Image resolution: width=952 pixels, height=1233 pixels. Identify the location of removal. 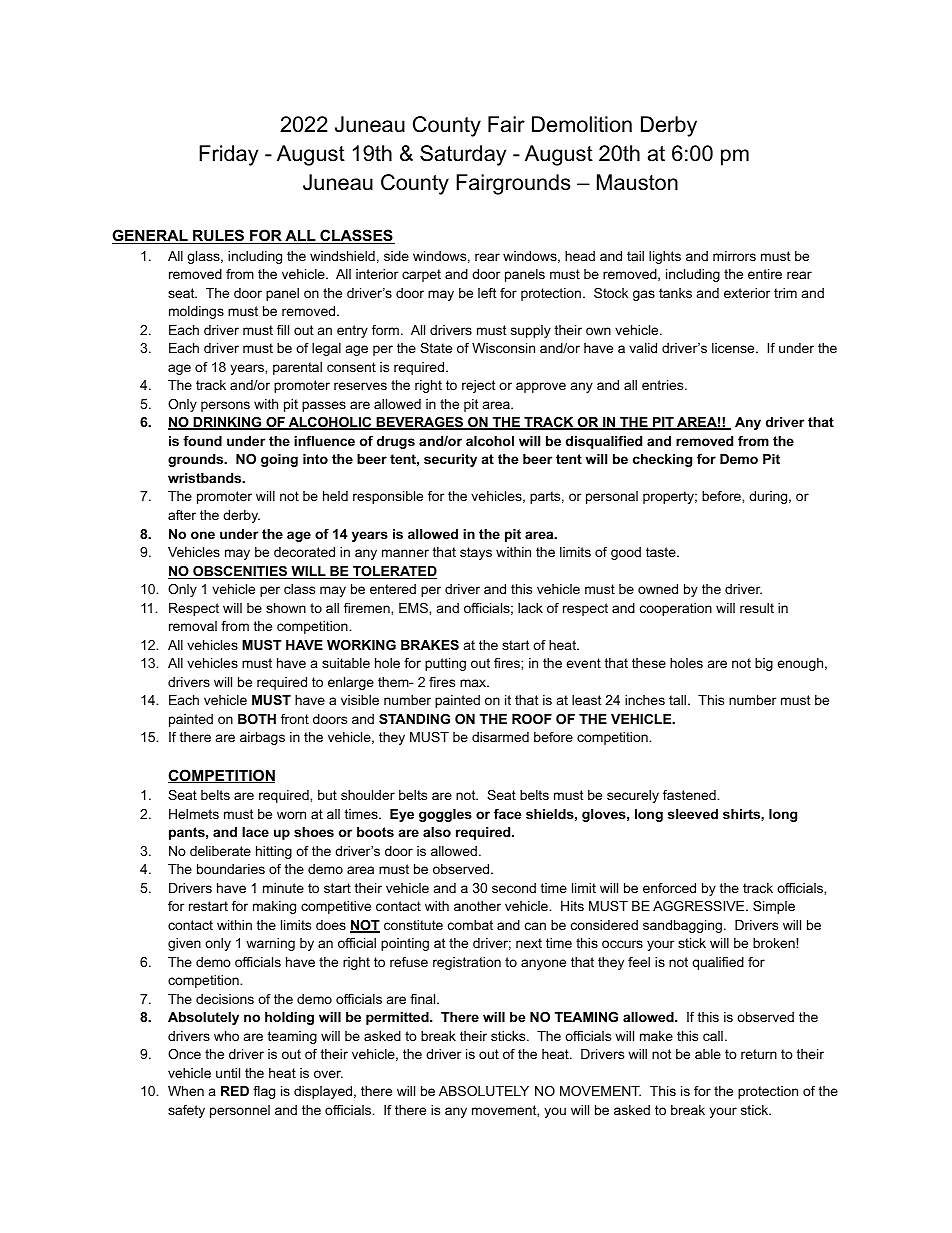
(193, 626).
